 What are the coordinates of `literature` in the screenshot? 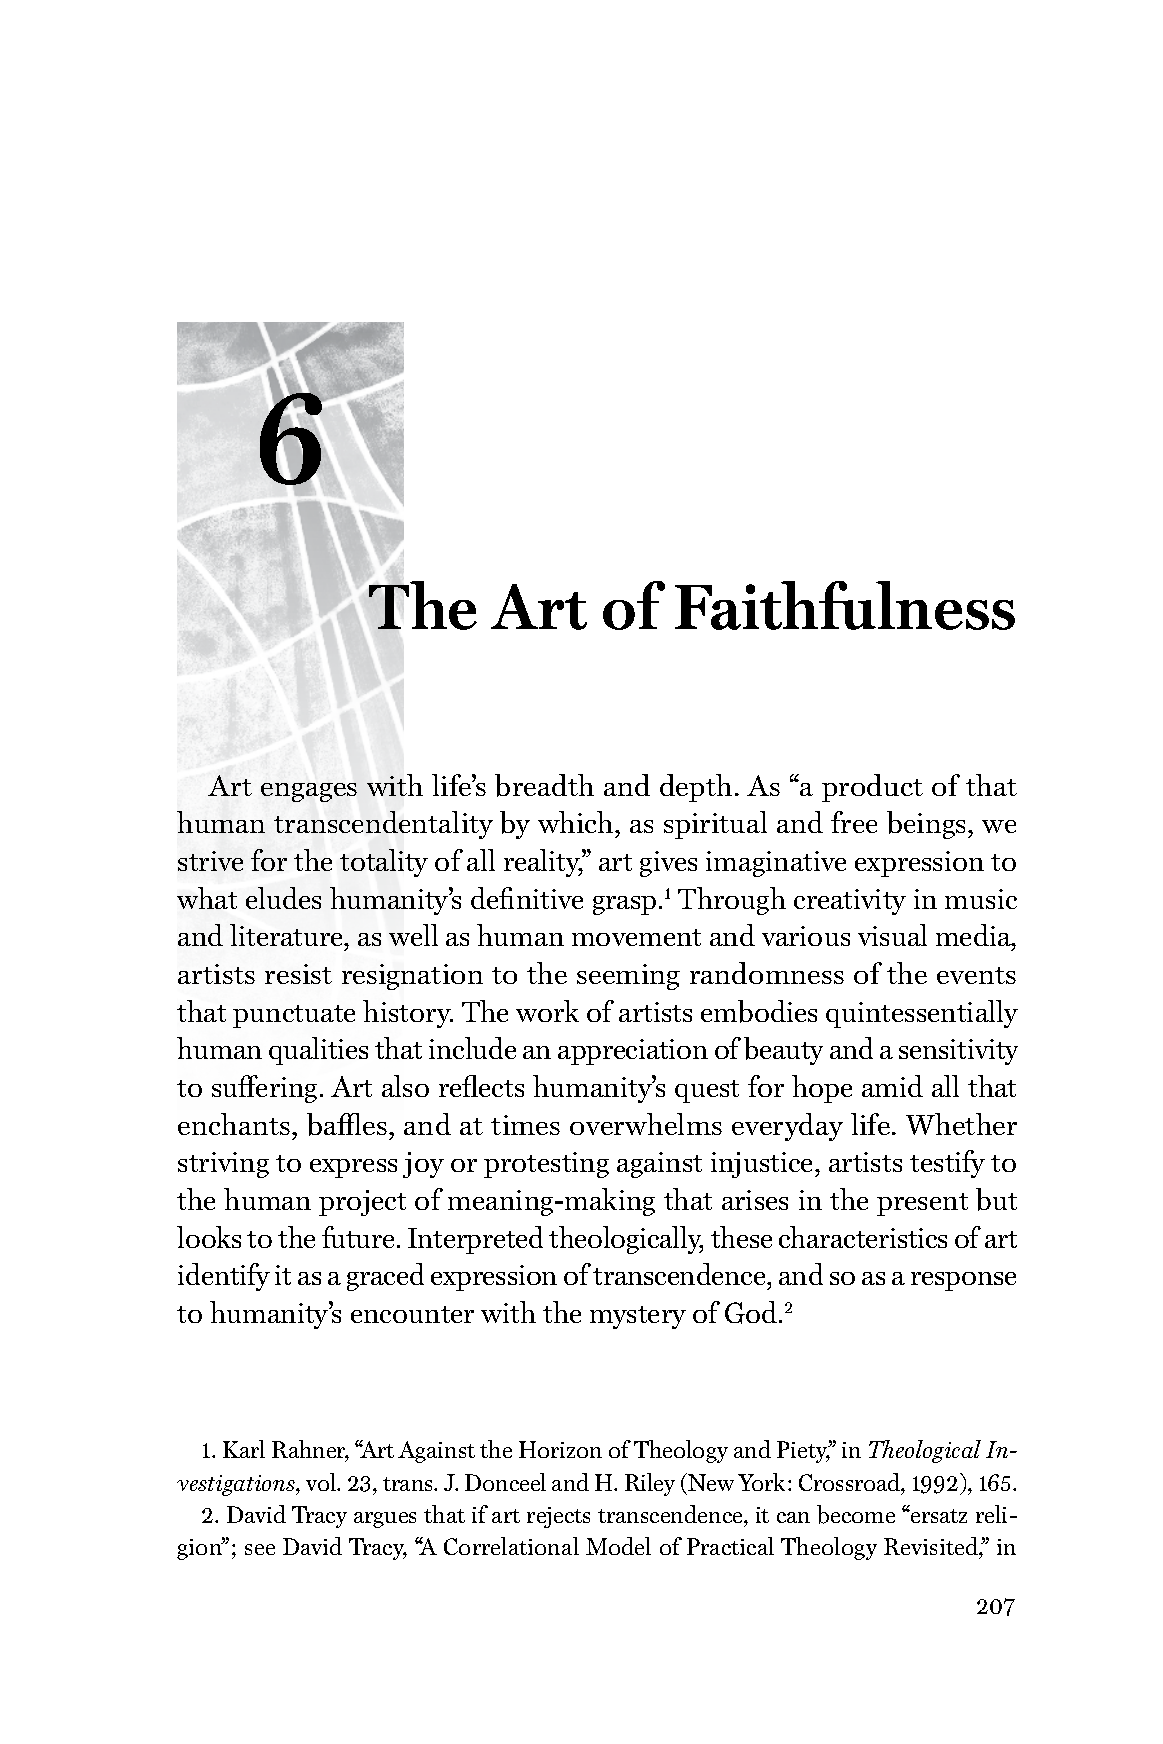 It's located at (288, 937).
